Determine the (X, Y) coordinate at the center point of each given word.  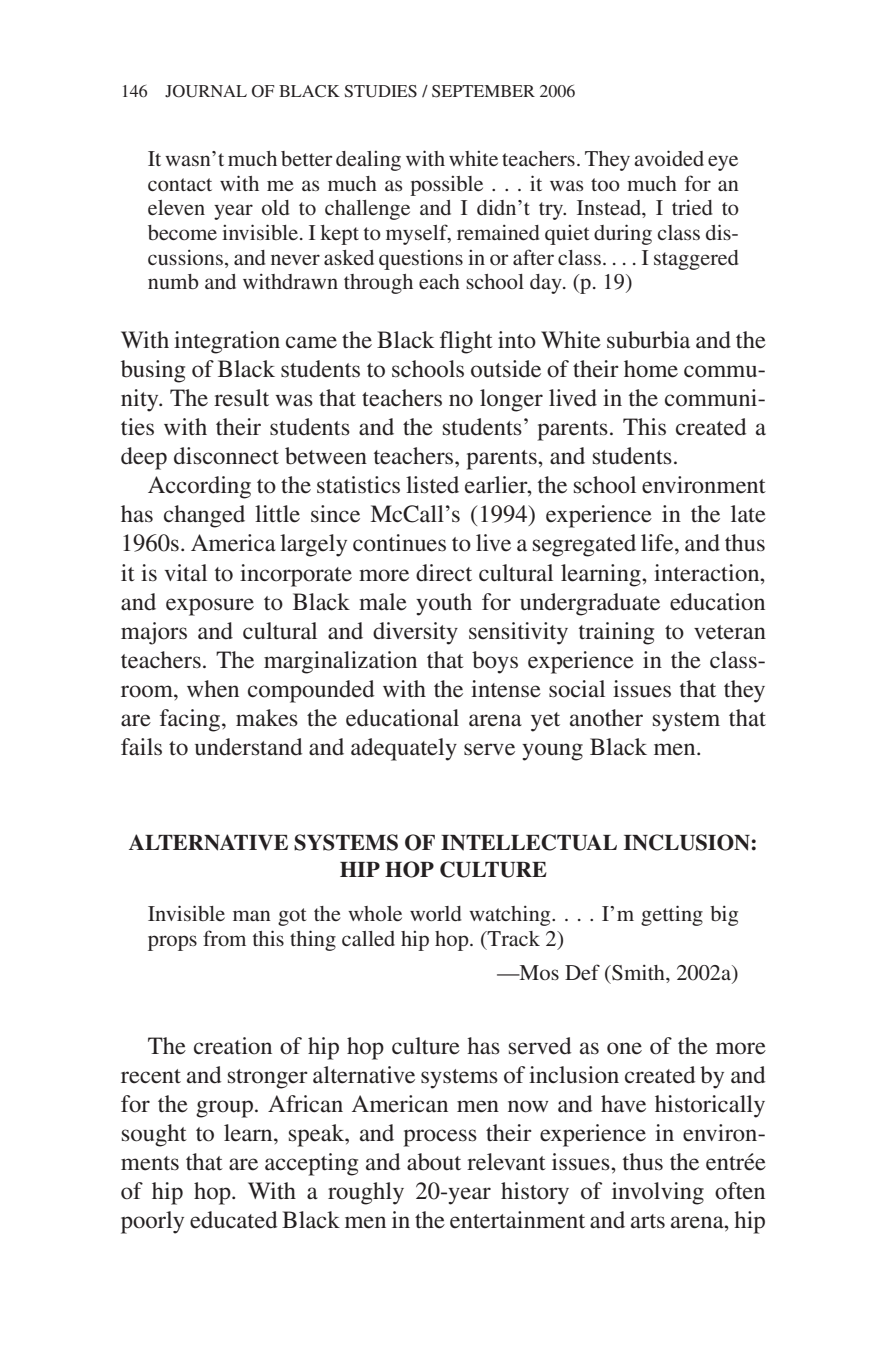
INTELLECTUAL (529, 842)
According (199, 487)
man (252, 915)
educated (233, 1220)
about (434, 1162)
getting (672, 915)
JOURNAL (206, 91)
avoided (669, 158)
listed (432, 485)
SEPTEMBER (483, 91)
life (658, 543)
